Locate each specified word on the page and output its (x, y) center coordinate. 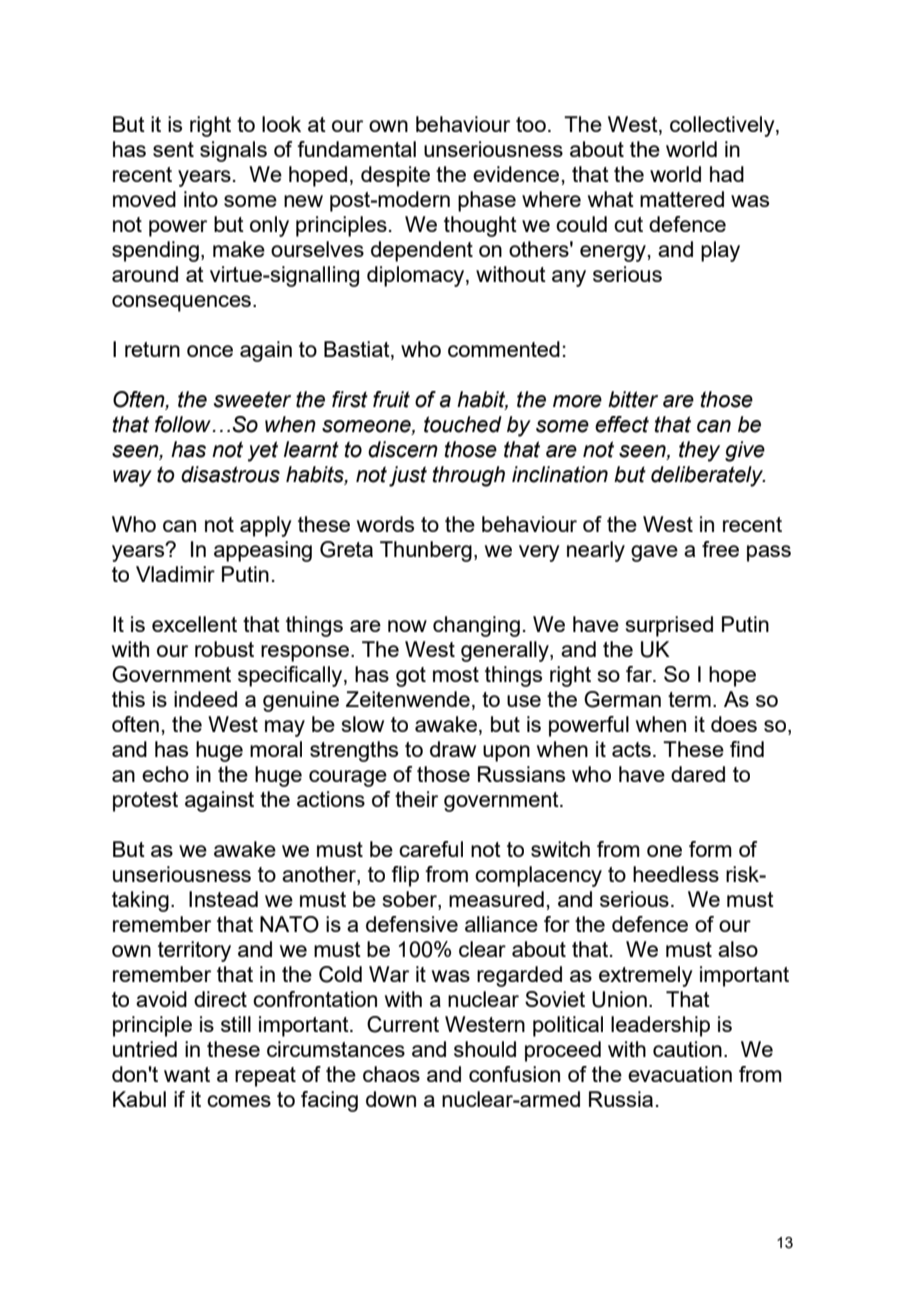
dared (698, 774)
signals (233, 151)
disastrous (230, 474)
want (187, 1074)
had (727, 174)
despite (395, 176)
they (699, 451)
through (468, 476)
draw (453, 749)
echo (165, 774)
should (485, 1049)
